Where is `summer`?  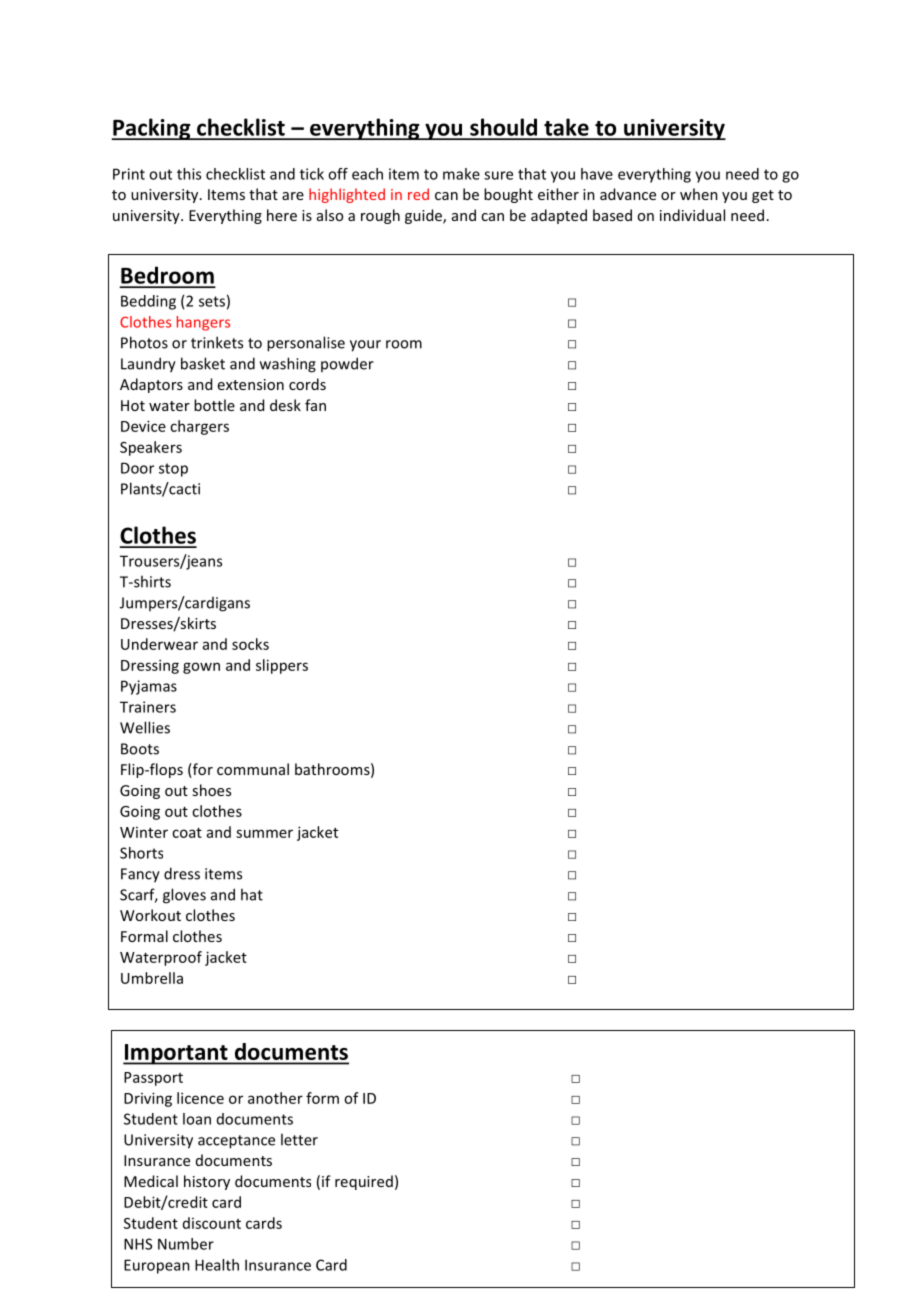
summer is located at coordinates (264, 833).
